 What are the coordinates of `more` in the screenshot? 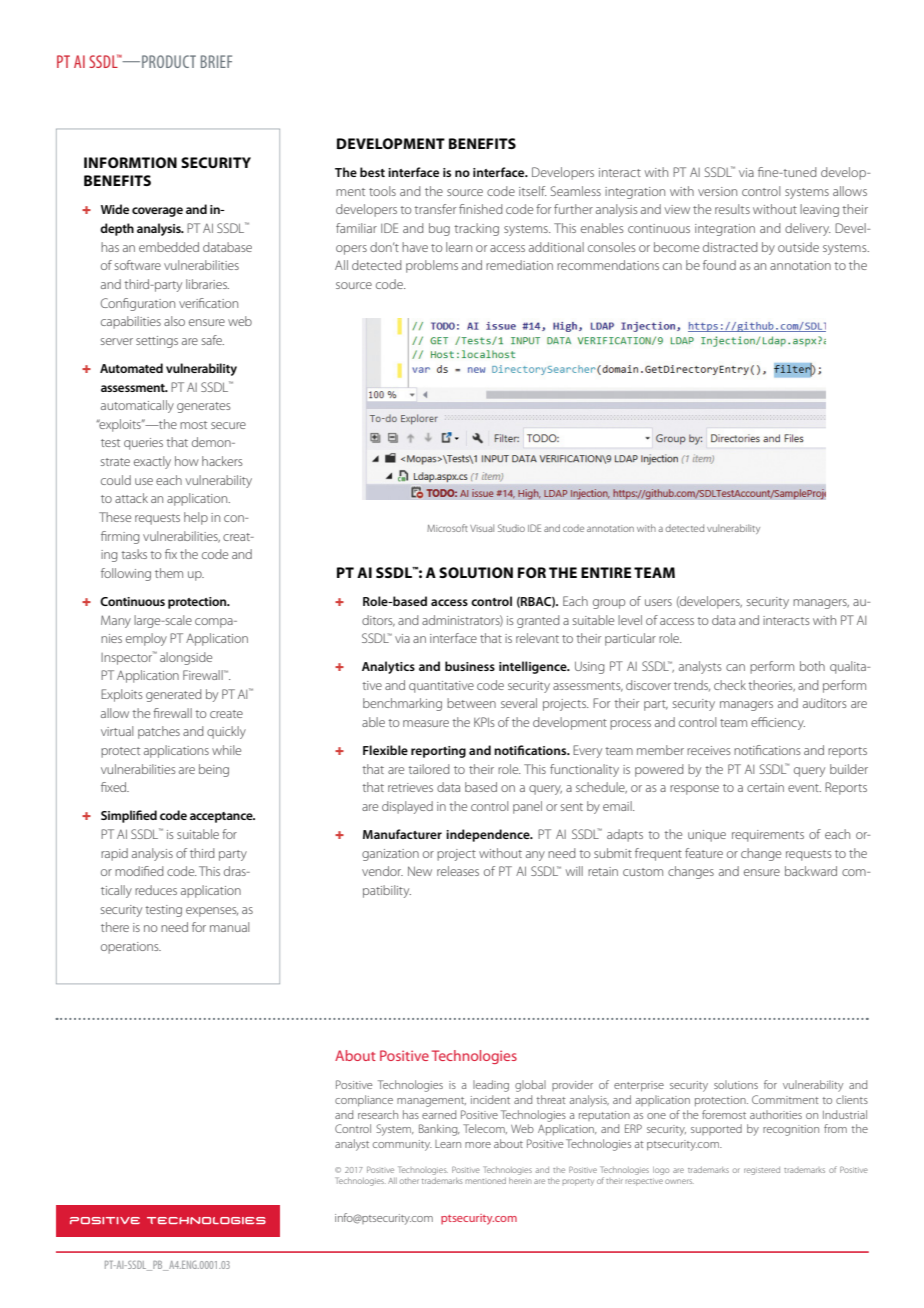 It's located at (478, 1145).
